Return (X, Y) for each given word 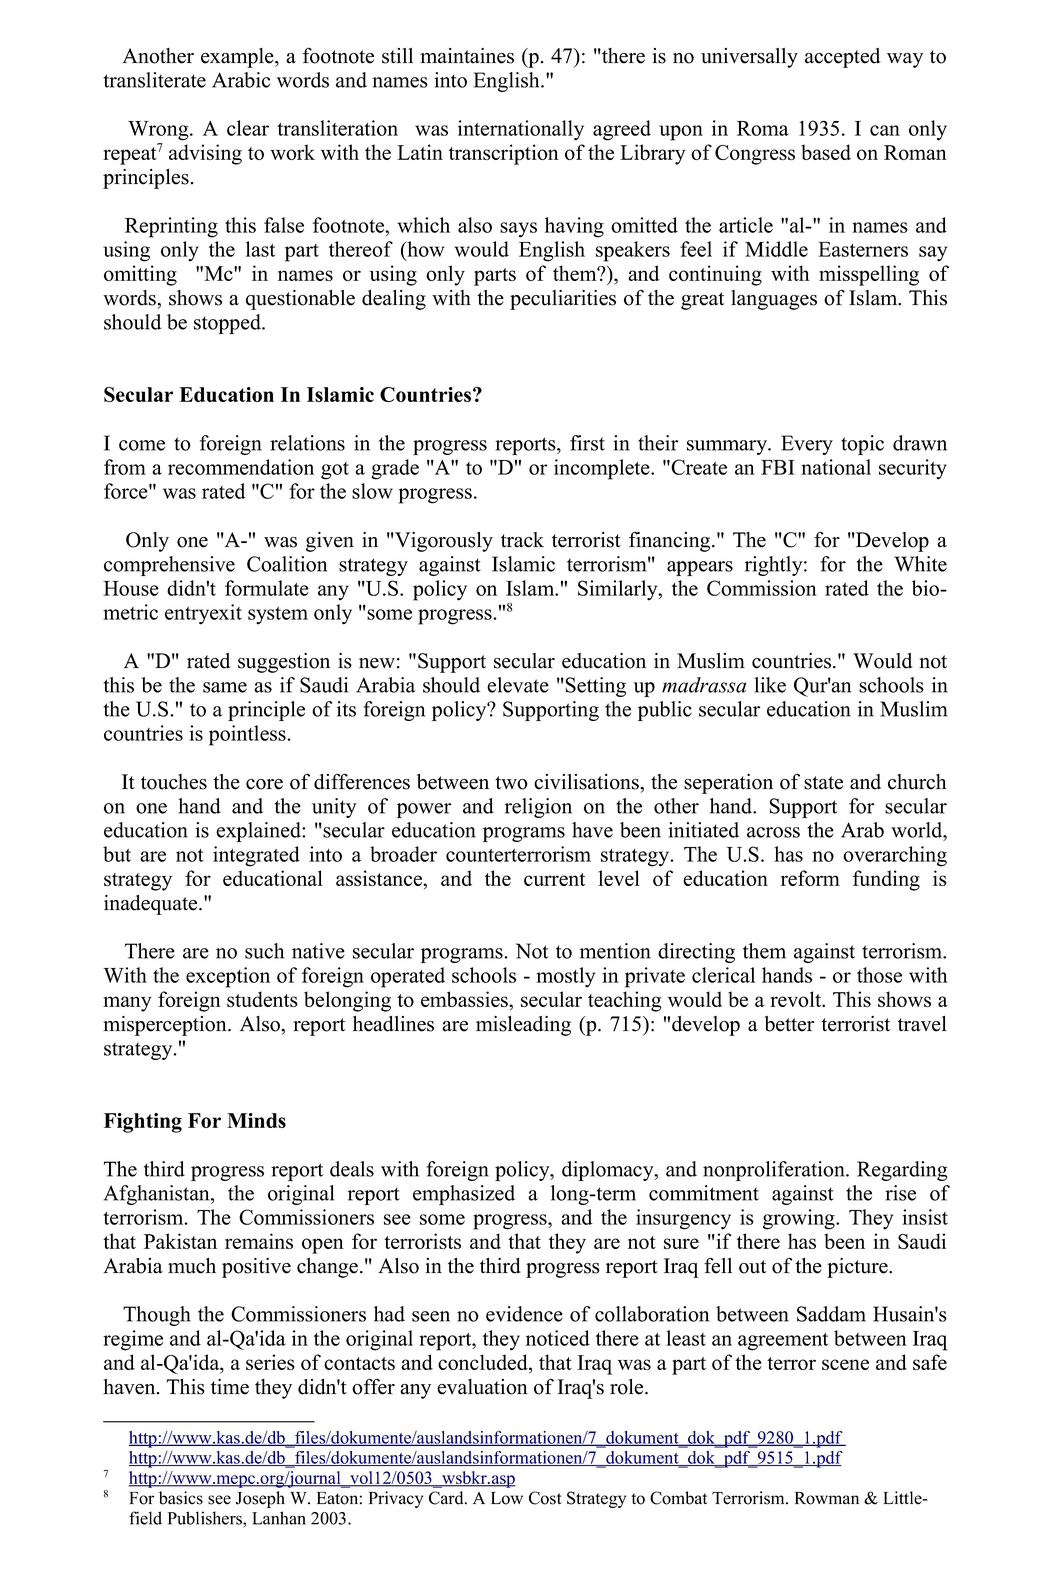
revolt (797, 999)
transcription (504, 154)
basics (181, 1498)
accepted (842, 58)
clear (248, 128)
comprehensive (169, 566)
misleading (523, 1026)
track (522, 540)
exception (228, 977)
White (920, 564)
